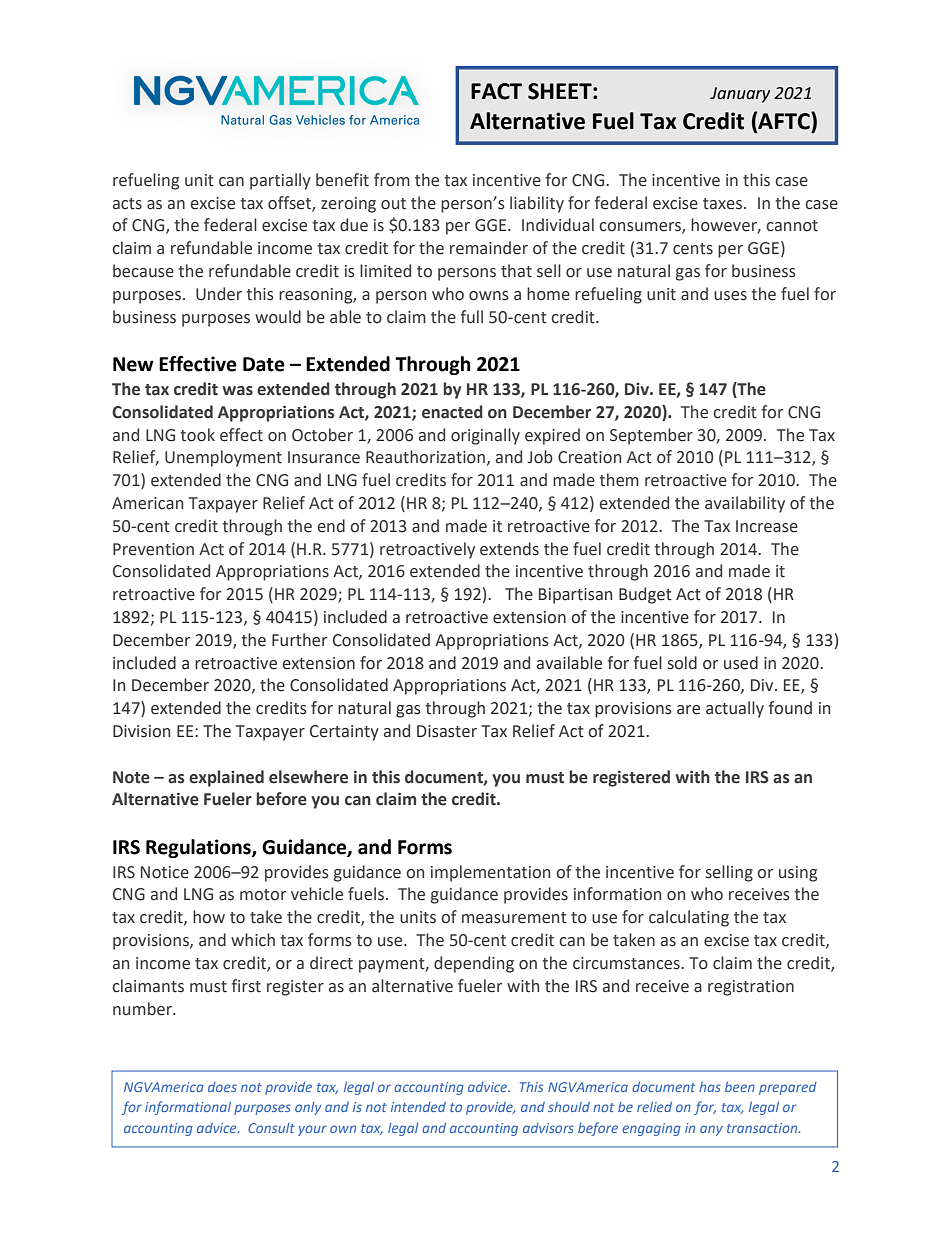 The height and width of the document is (1233, 952). Describe the element at coordinates (741, 663) in the document. I see `used` at that location.
